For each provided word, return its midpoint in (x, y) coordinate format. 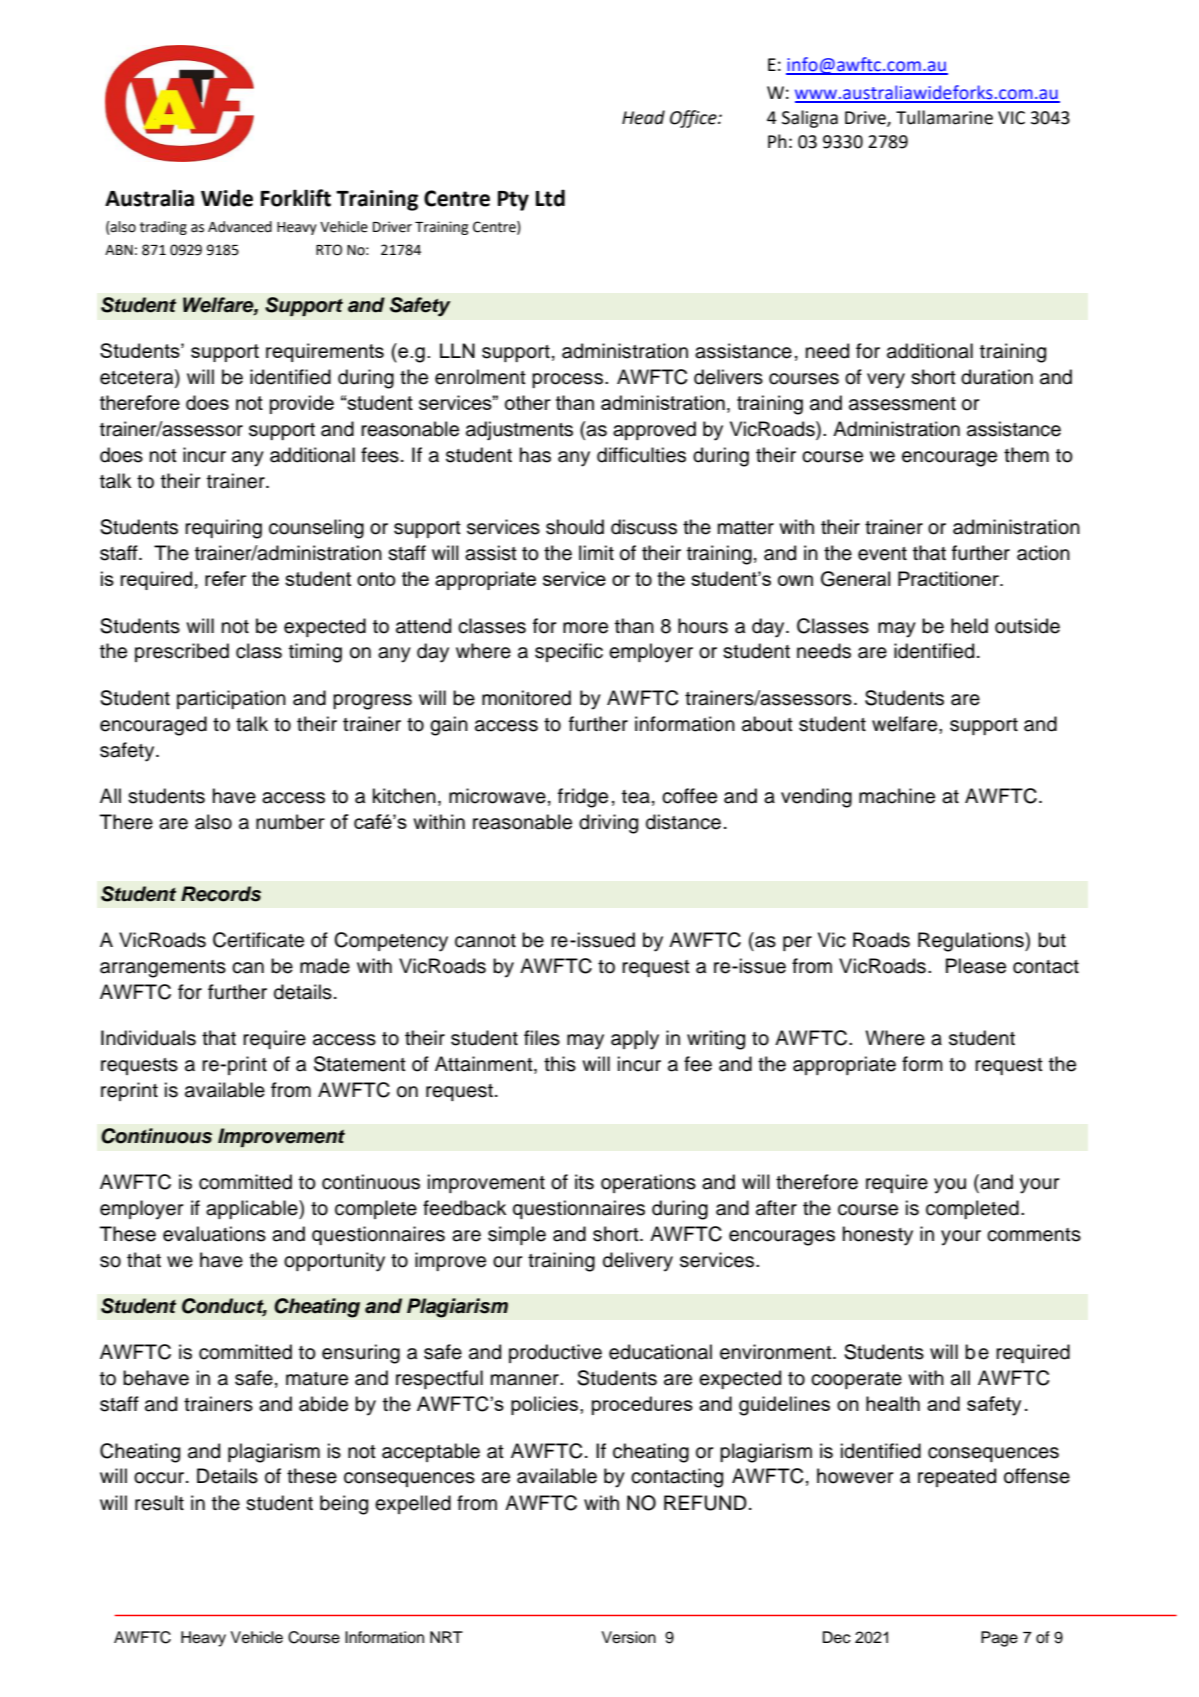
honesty (878, 1236)
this (560, 1064)
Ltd (550, 198)
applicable (253, 1209)
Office (694, 119)
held (969, 626)
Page (999, 1639)
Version (628, 1637)
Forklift (296, 198)
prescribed (182, 652)
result (159, 1503)
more (585, 628)
